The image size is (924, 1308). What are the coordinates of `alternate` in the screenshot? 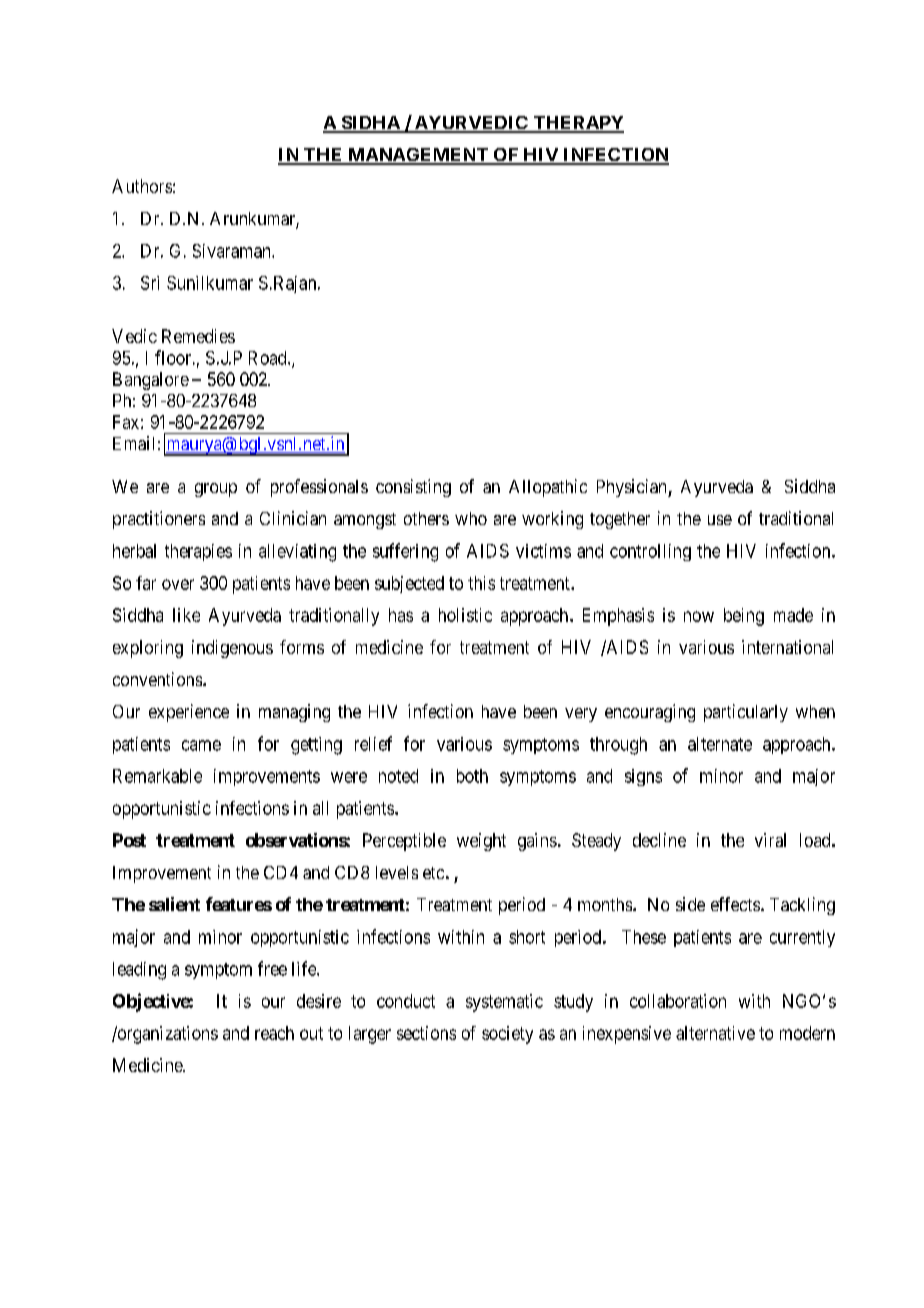 It's located at (720, 744).
